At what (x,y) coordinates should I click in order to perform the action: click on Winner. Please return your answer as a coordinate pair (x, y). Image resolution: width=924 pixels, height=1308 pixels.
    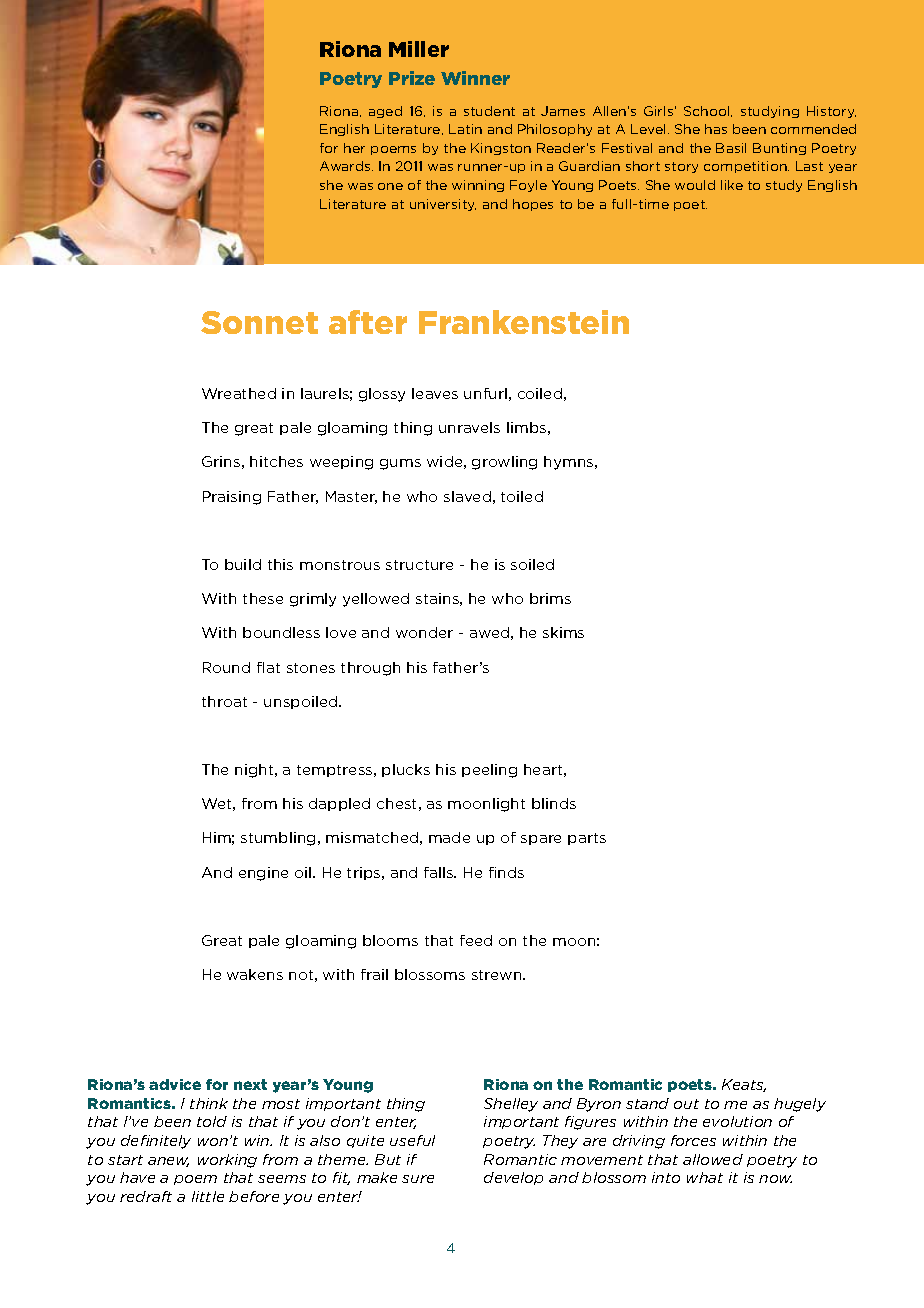
    Looking at the image, I should click on (475, 78).
